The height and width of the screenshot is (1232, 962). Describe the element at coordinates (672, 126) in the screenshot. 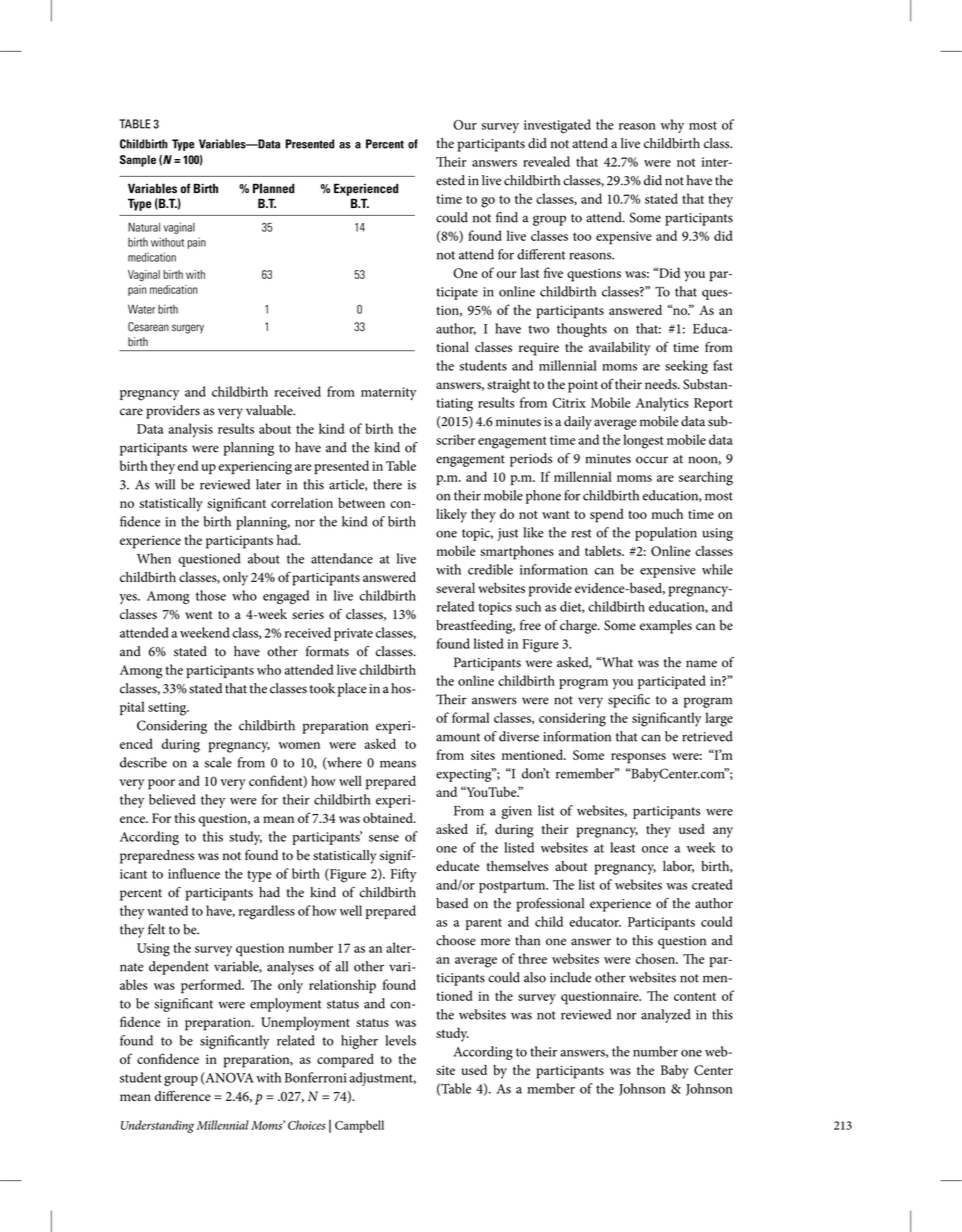

I see `why` at that location.
